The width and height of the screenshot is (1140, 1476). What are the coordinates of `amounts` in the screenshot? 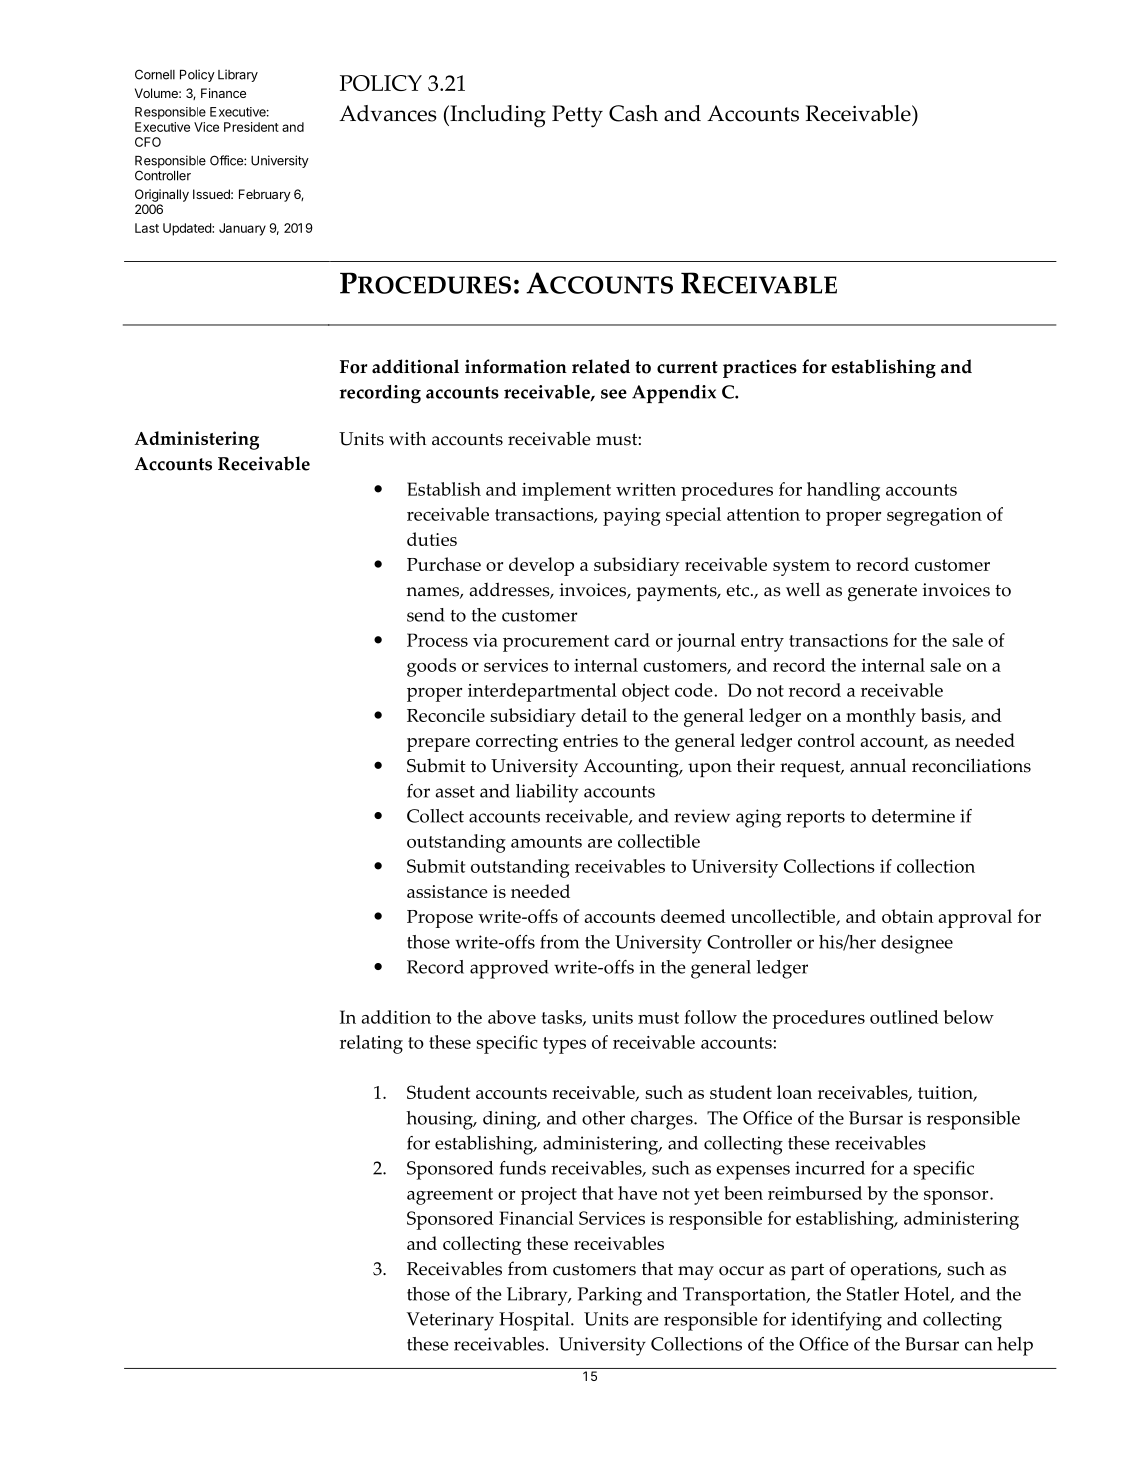 It's located at (546, 842).
